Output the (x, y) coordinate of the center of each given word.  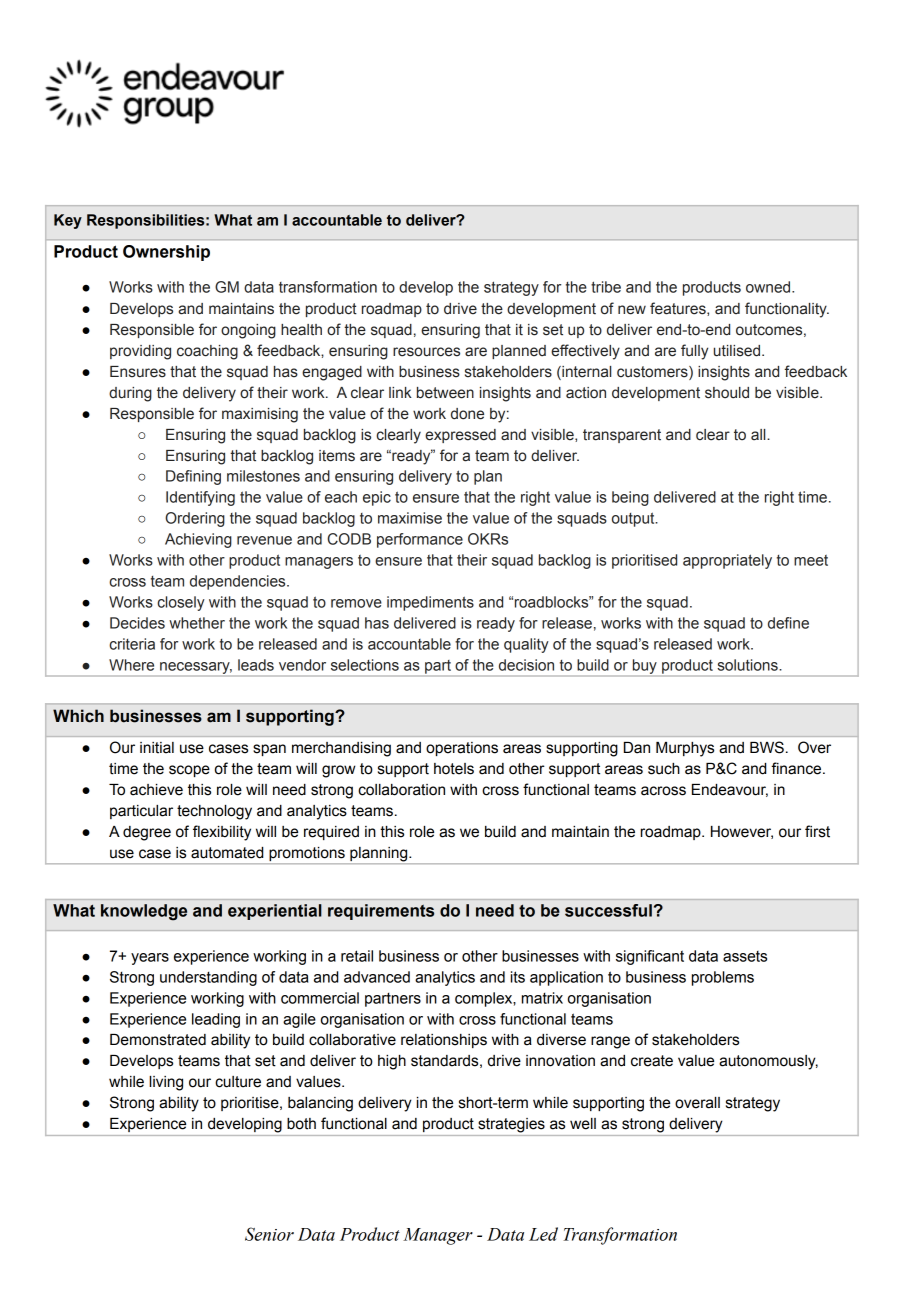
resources (426, 352)
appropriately (727, 561)
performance (420, 540)
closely (181, 603)
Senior (269, 1234)
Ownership (166, 253)
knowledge (144, 912)
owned (769, 287)
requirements (381, 912)
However (742, 832)
